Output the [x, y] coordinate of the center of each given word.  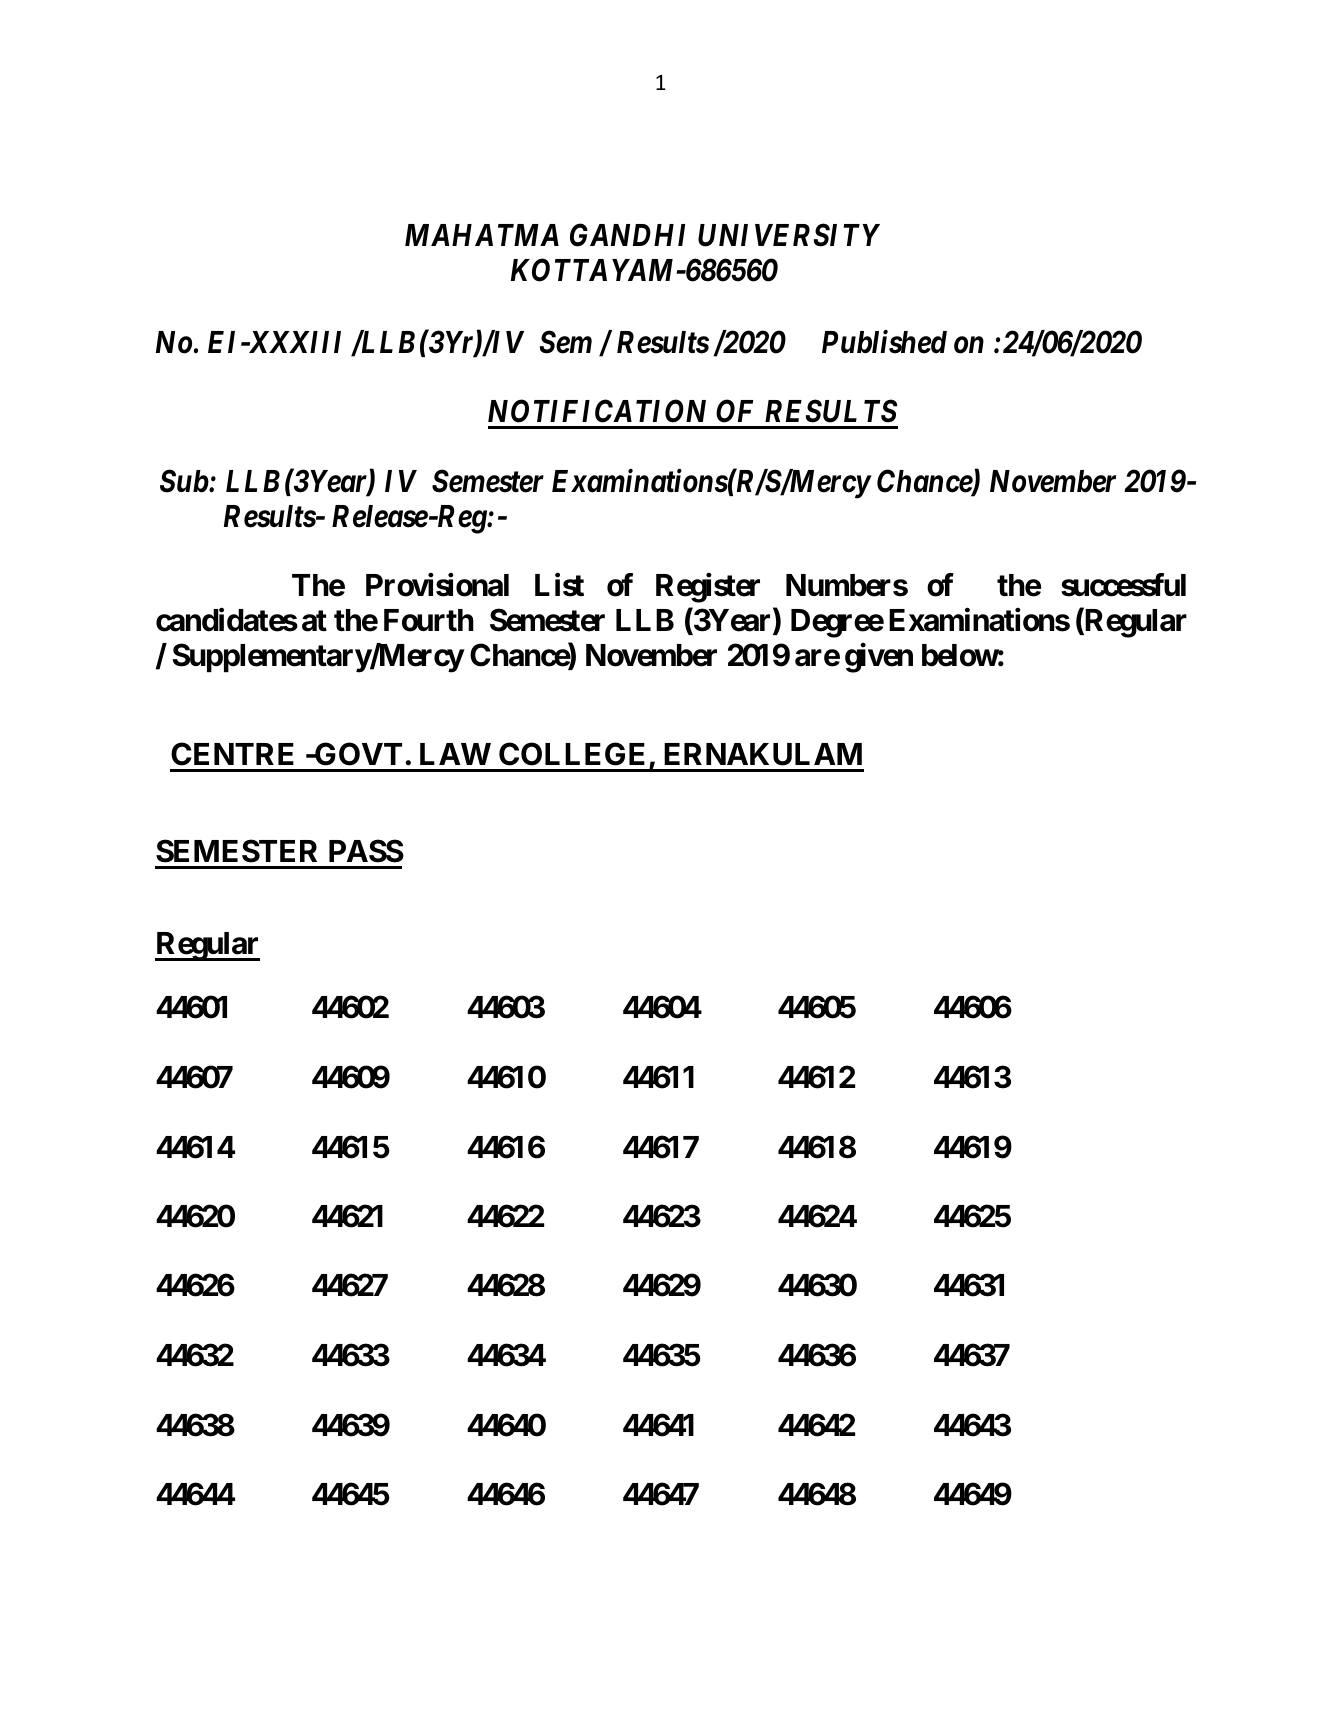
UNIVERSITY [789, 235]
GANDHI [627, 235]
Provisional [437, 585]
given [879, 658]
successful [1123, 585]
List [559, 585]
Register [708, 588]
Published [884, 342]
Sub [184, 481]
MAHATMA [482, 235]
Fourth [429, 620]
